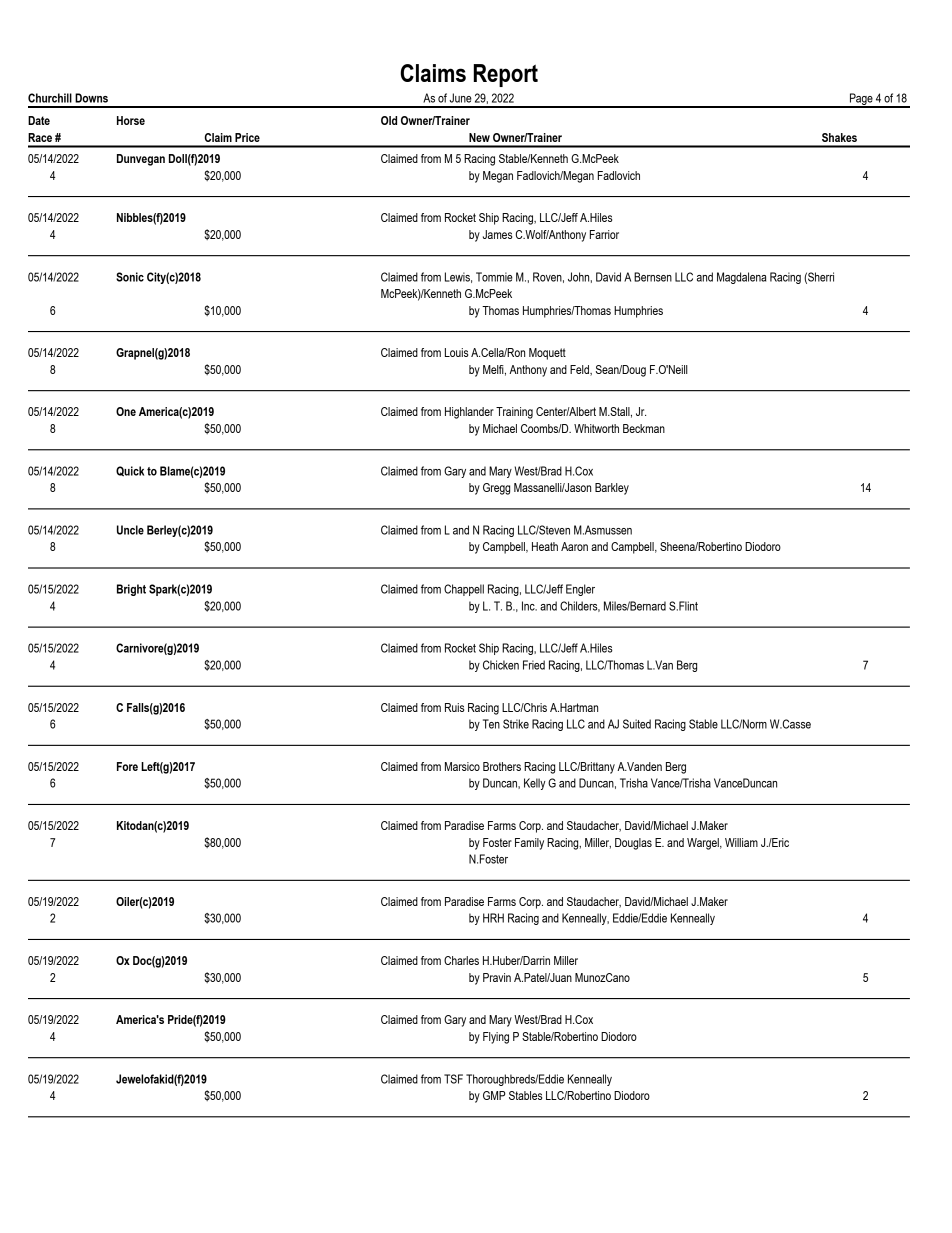  Describe the element at coordinates (644, 428) in the screenshot. I see `Beckman` at that location.
